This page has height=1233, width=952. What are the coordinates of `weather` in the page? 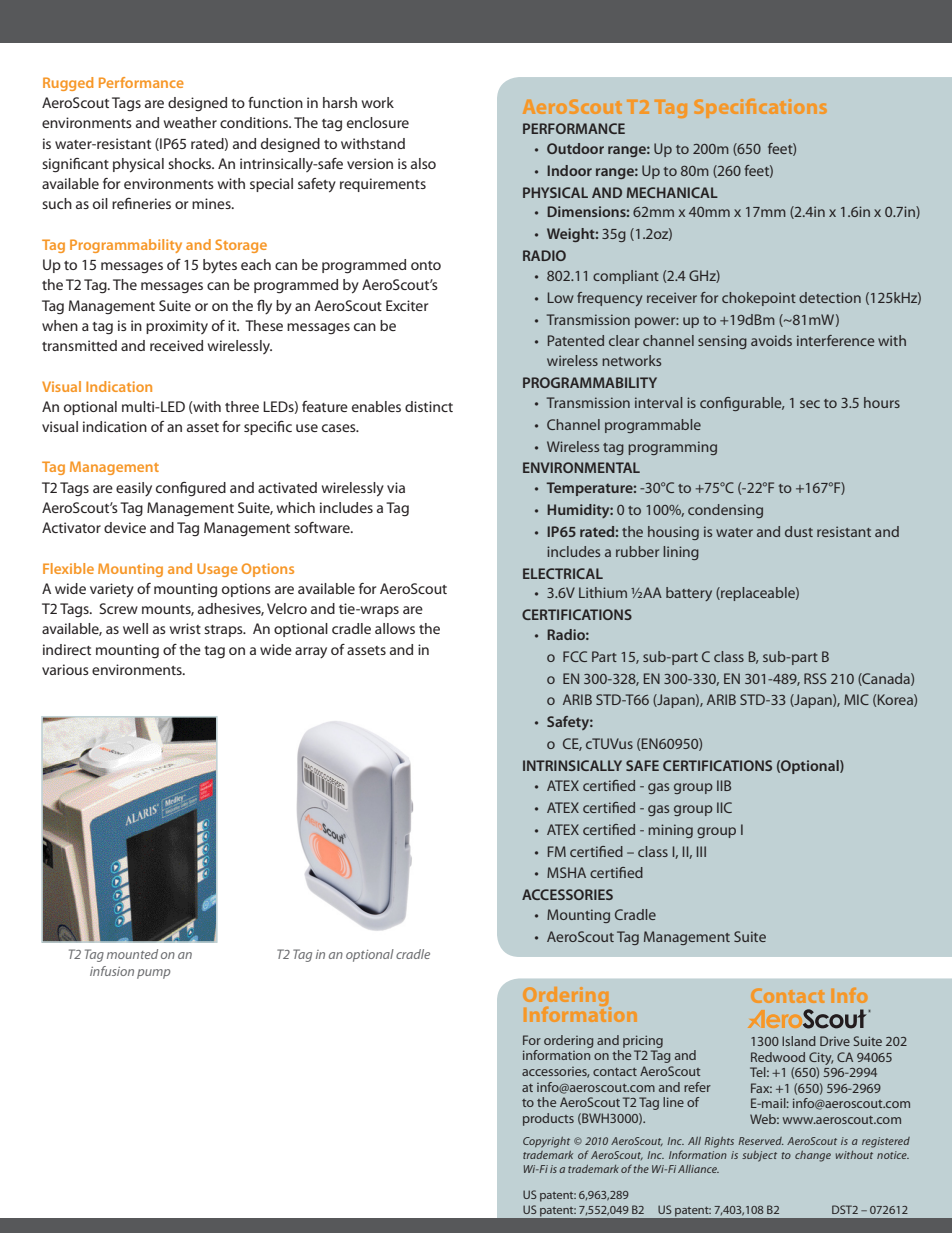 It's located at (190, 122).
